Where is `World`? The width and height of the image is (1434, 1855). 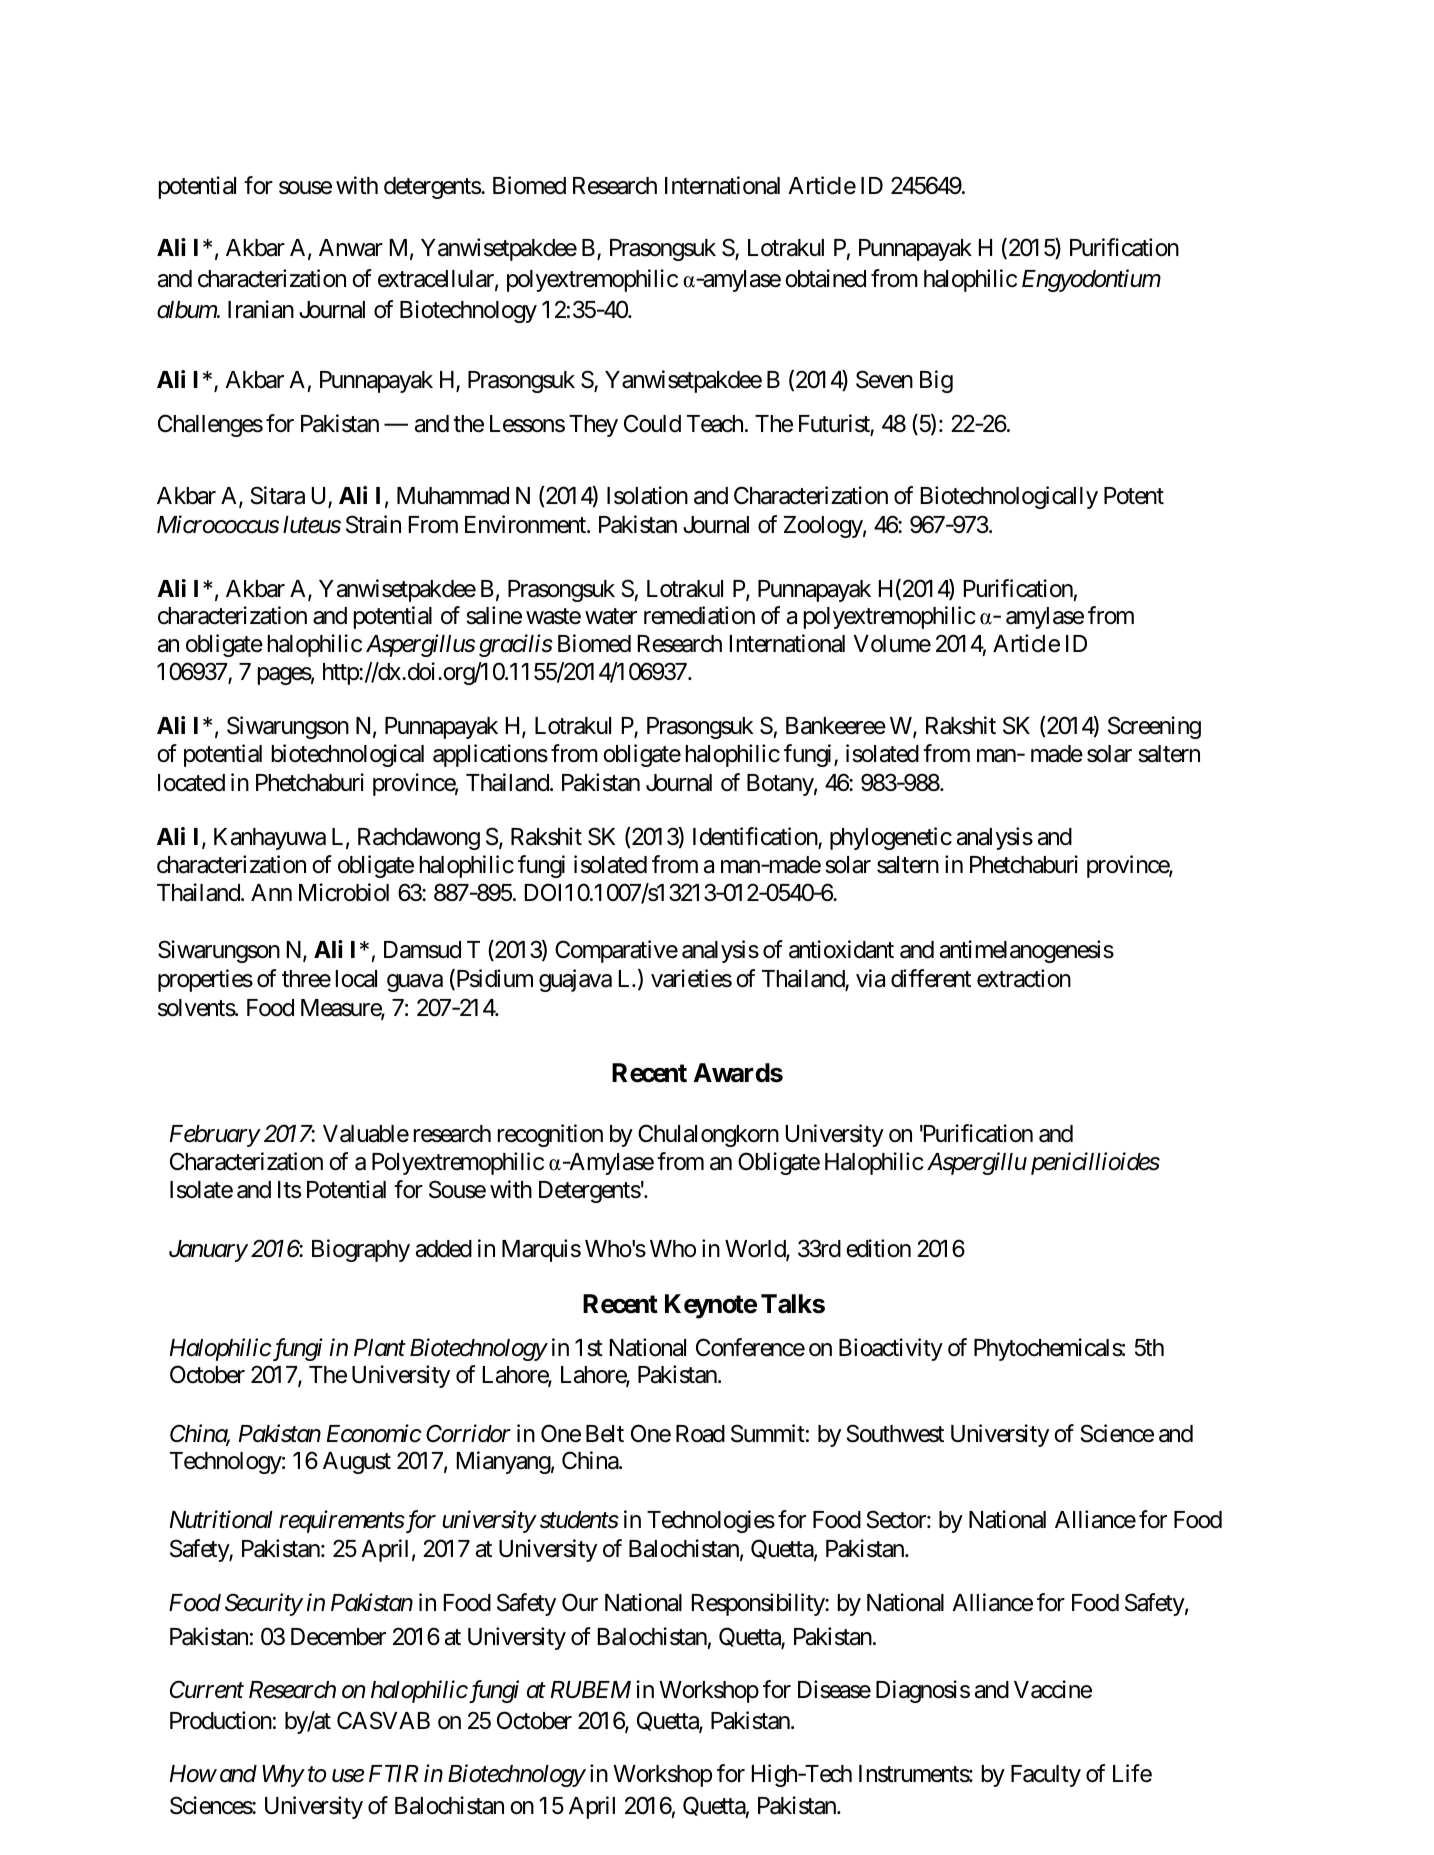
World is located at coordinates (756, 1250).
